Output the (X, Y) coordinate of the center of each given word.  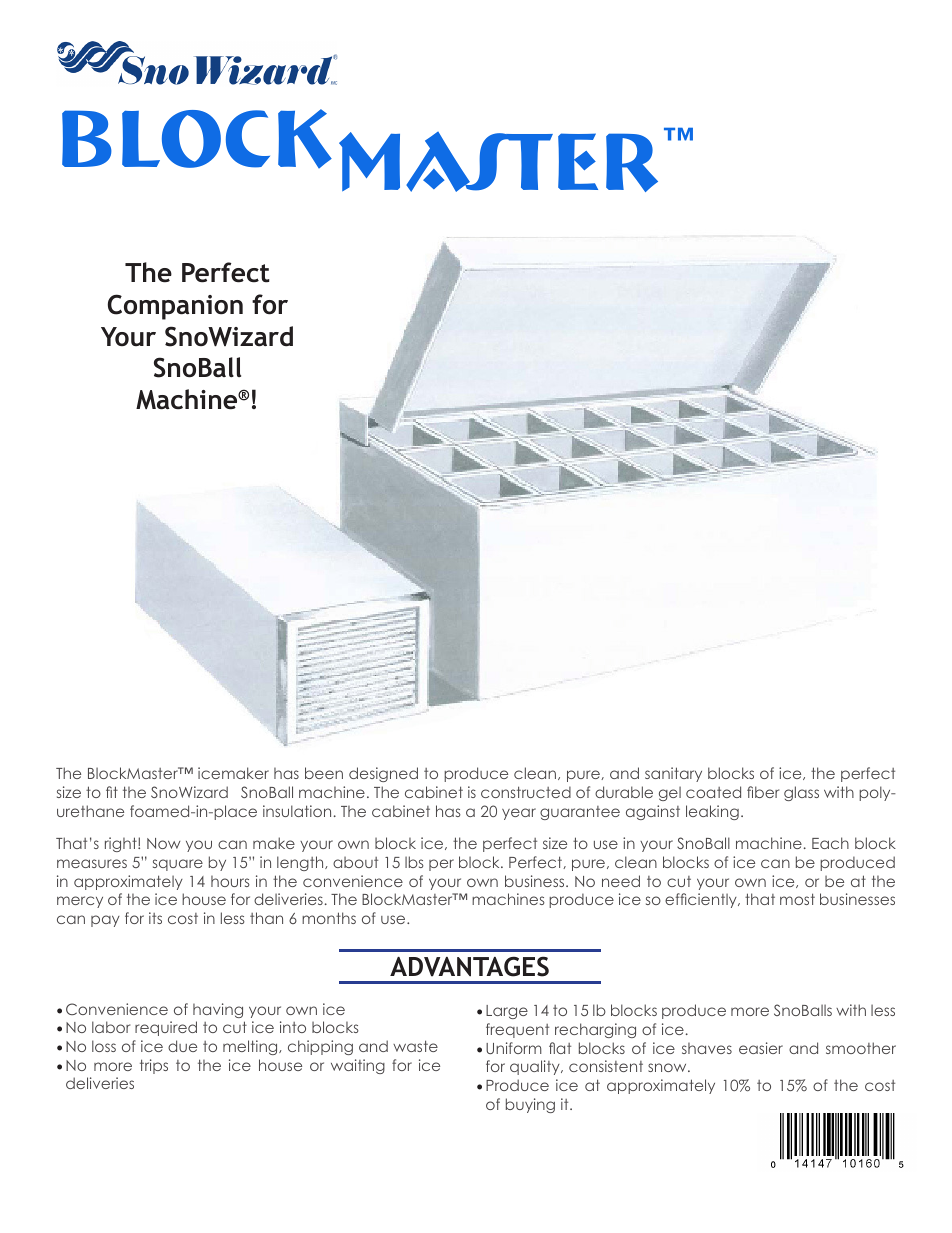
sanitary (673, 774)
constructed (526, 792)
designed (383, 774)
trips (154, 1066)
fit (112, 792)
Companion (175, 307)
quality (536, 1067)
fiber (763, 792)
